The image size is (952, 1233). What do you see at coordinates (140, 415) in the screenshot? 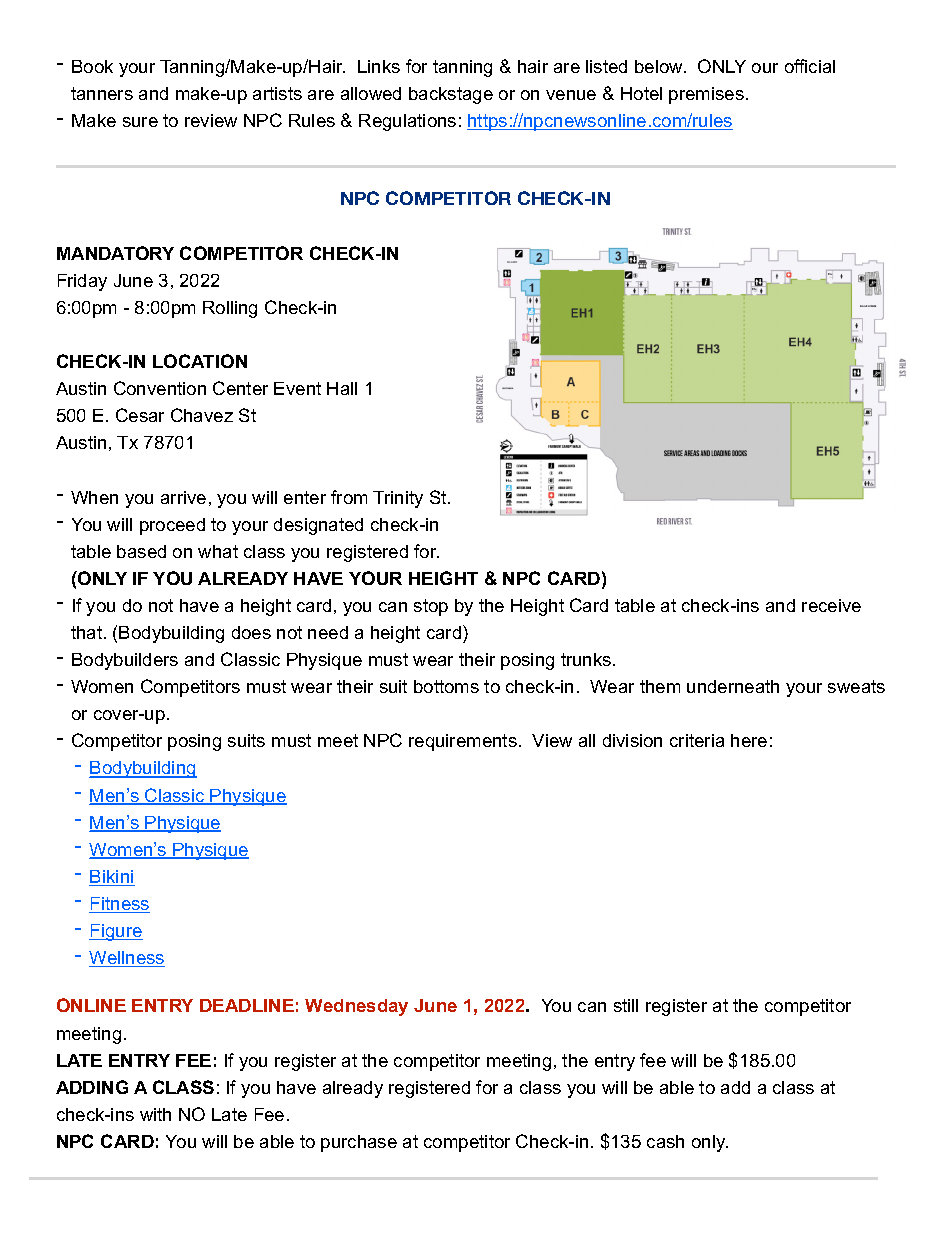
I see `Cesar` at bounding box center [140, 415].
